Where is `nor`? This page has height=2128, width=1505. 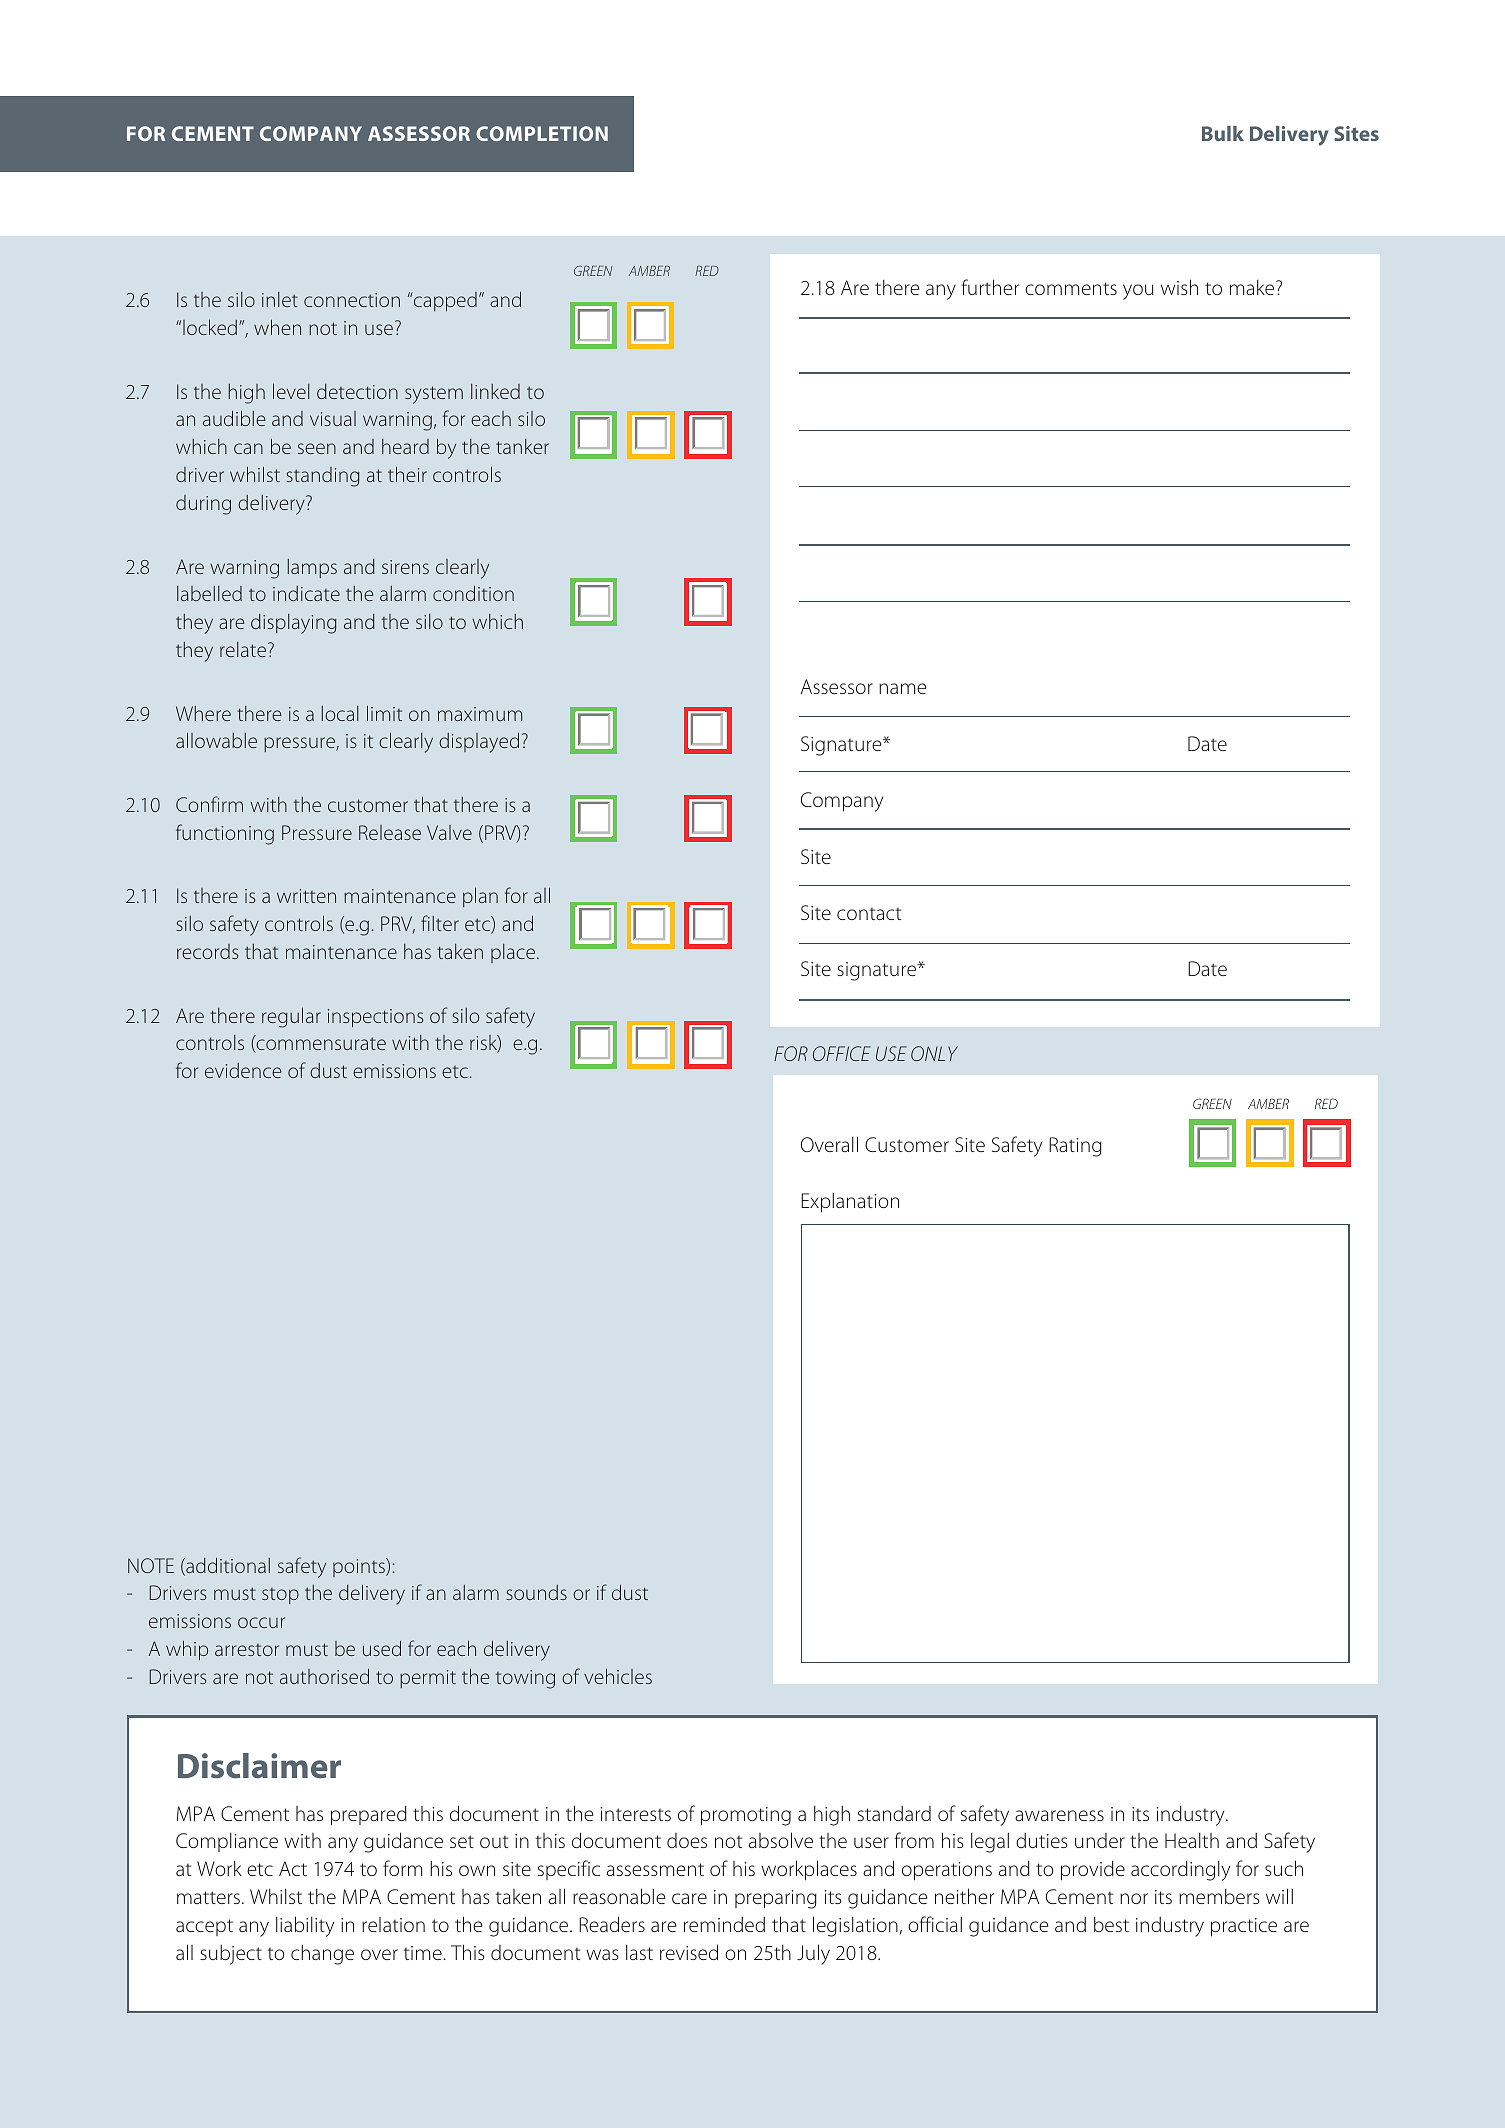 nor is located at coordinates (1134, 1898).
